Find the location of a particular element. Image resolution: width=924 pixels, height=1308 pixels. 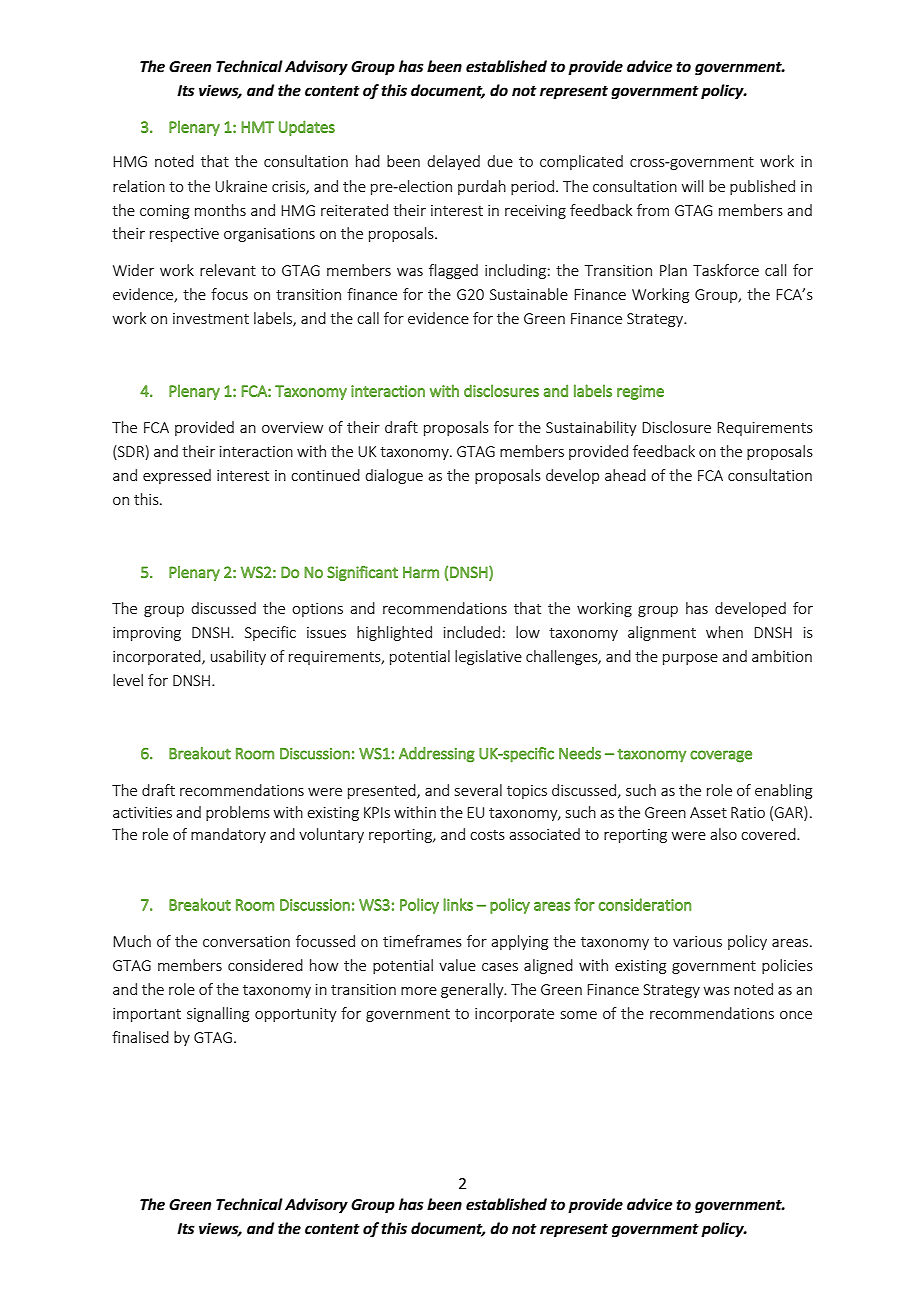

costs is located at coordinates (487, 835).
